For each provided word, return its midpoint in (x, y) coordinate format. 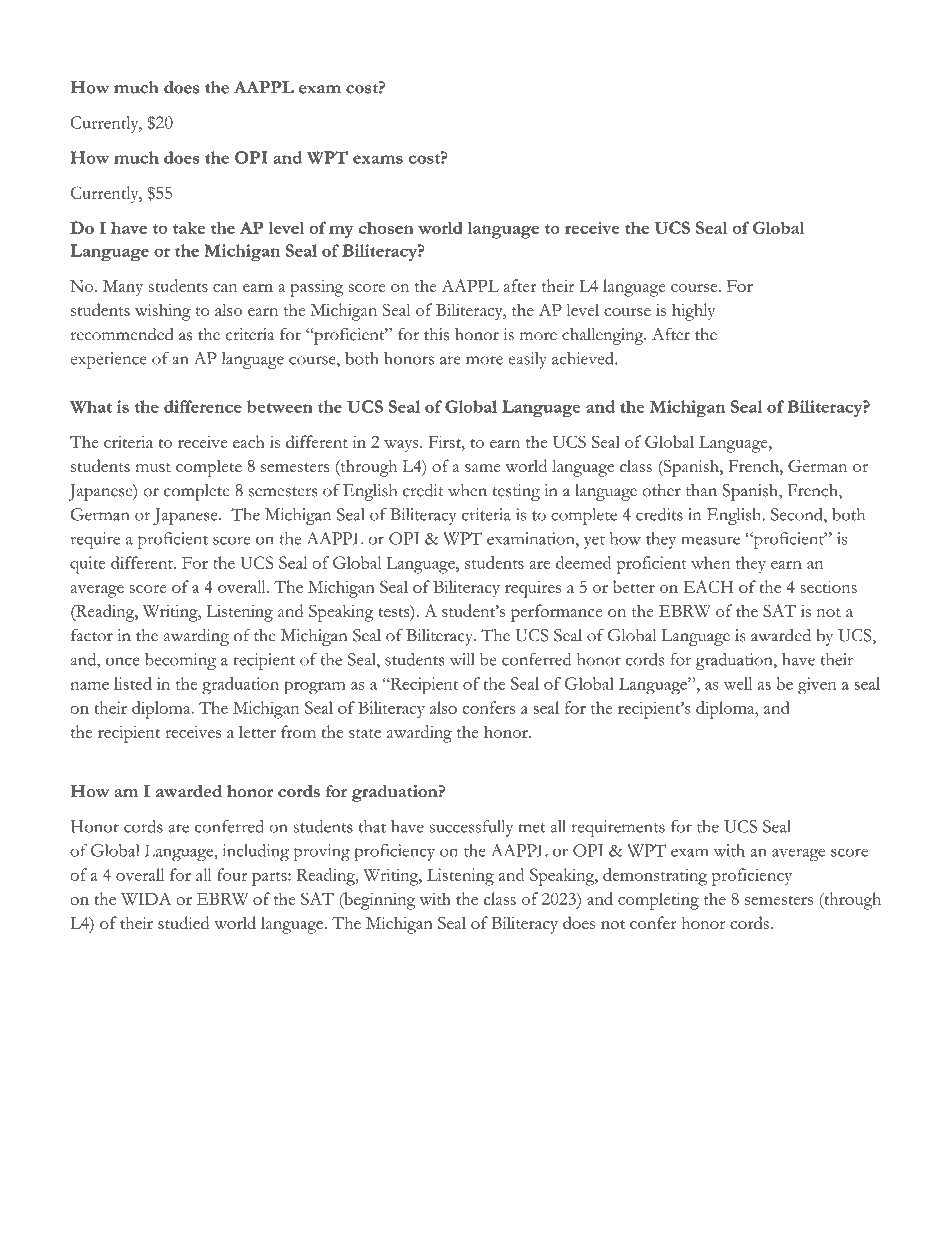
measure (710, 540)
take (189, 227)
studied (184, 922)
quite (87, 565)
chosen (386, 228)
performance (556, 613)
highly (693, 312)
